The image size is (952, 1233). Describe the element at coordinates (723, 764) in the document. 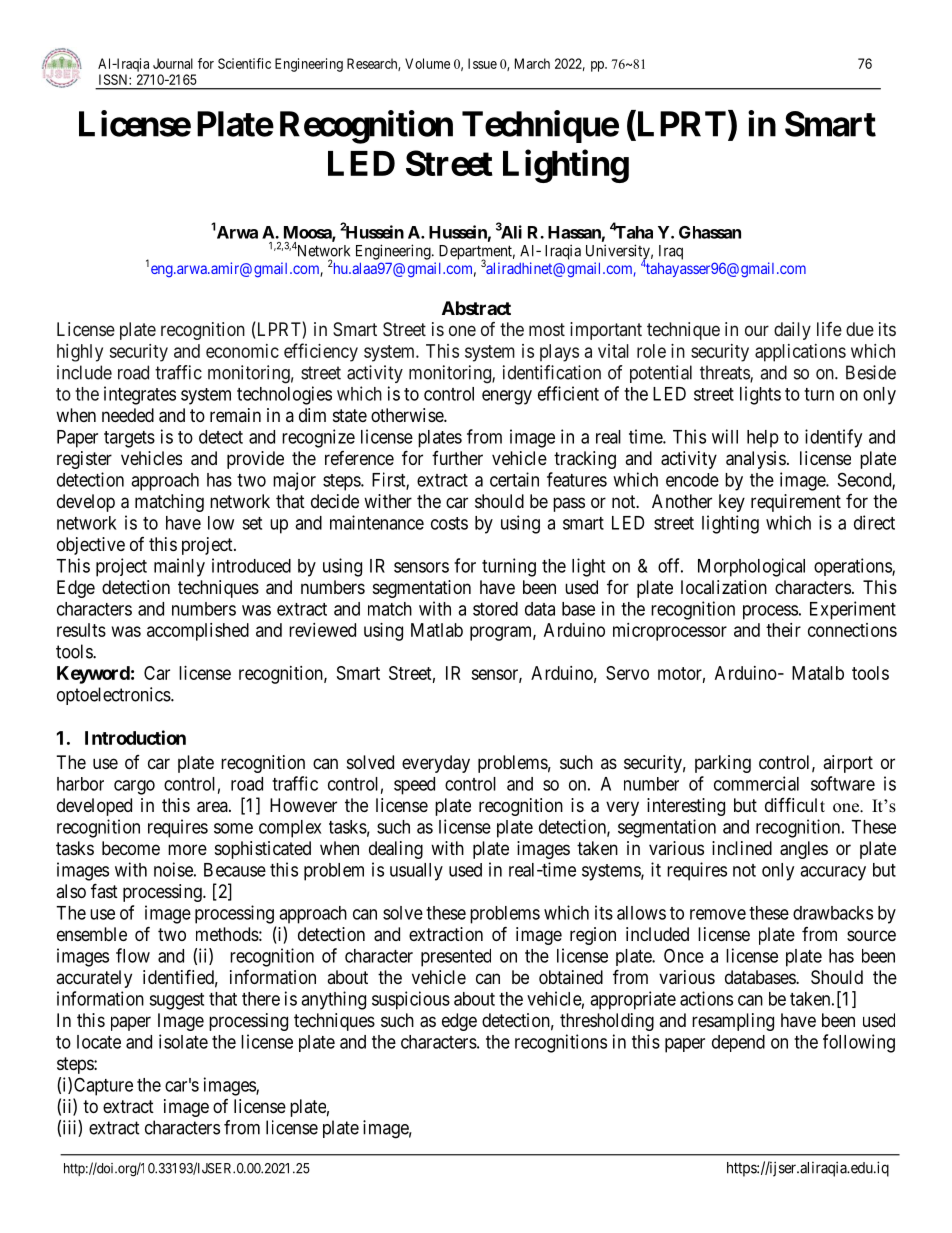

I see `parking` at that location.
